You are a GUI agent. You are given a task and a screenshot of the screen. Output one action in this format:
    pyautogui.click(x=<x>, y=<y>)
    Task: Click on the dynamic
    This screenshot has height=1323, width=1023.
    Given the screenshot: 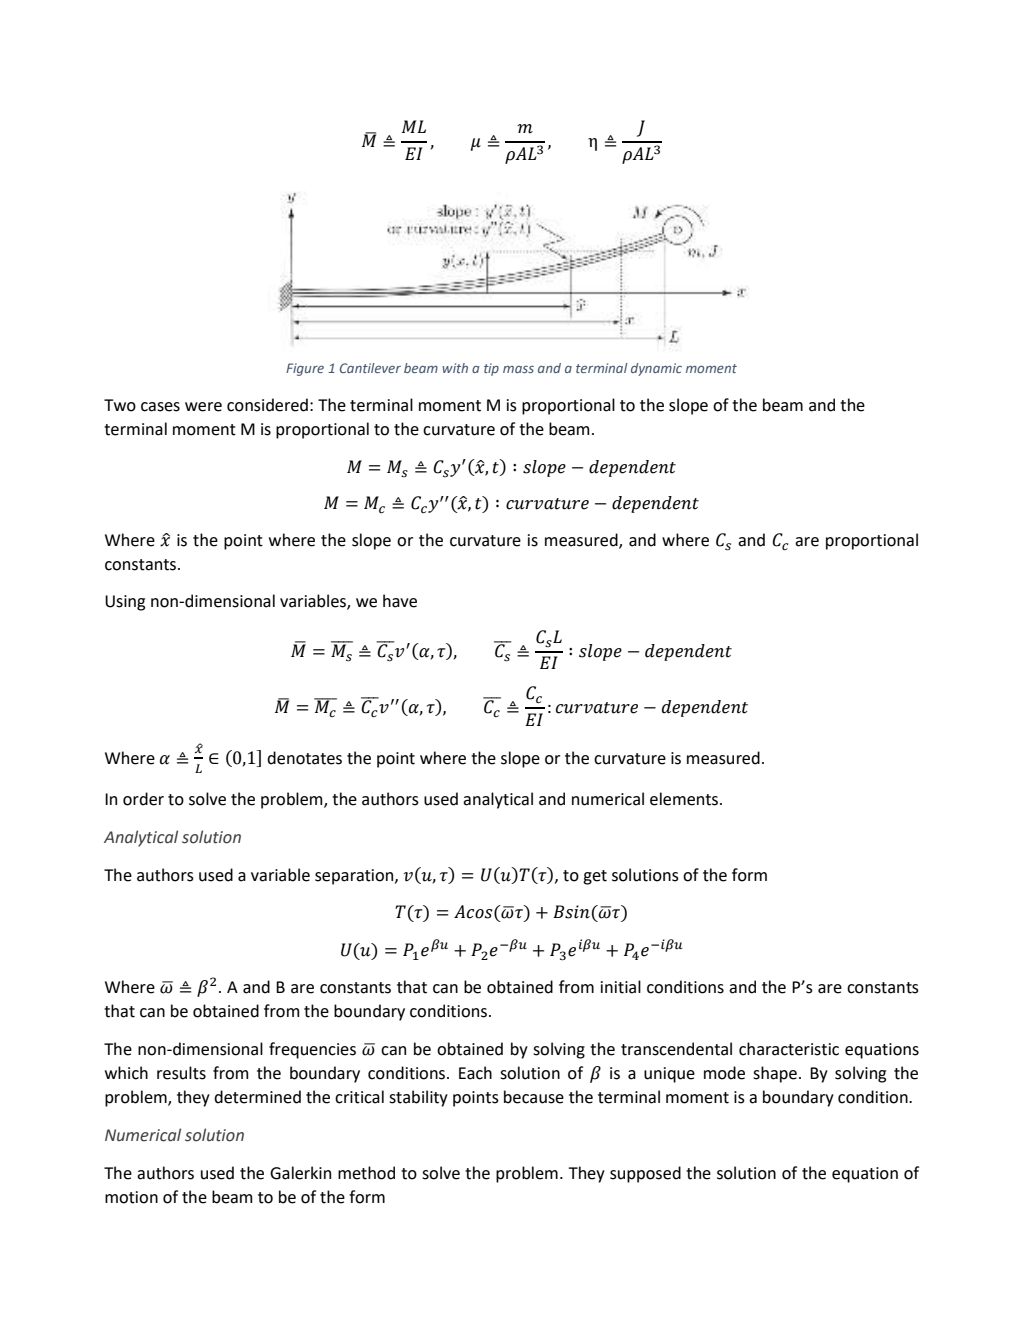 What is the action you would take?
    pyautogui.click(x=656, y=369)
